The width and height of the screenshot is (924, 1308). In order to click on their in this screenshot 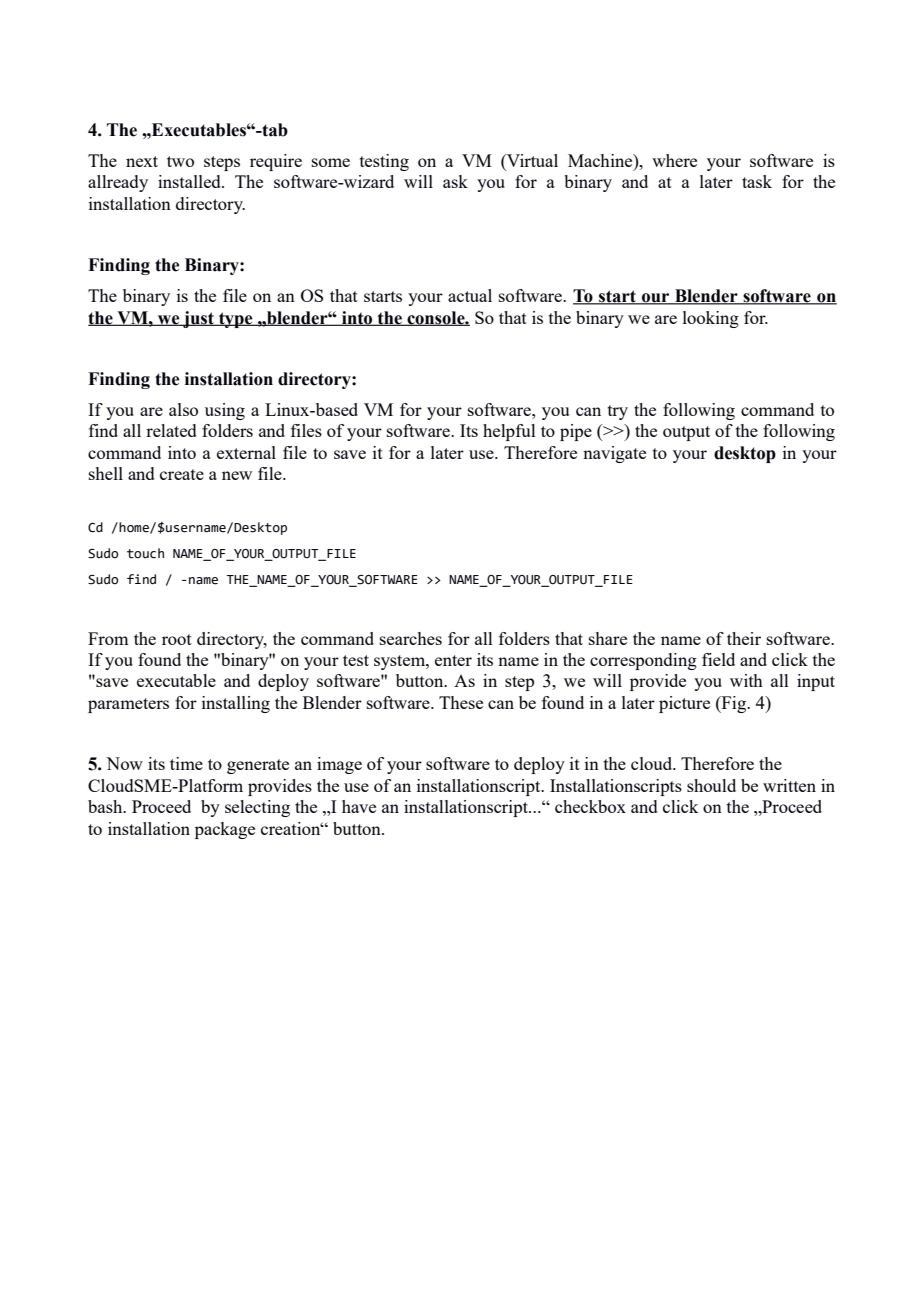, I will do `click(744, 638)`.
